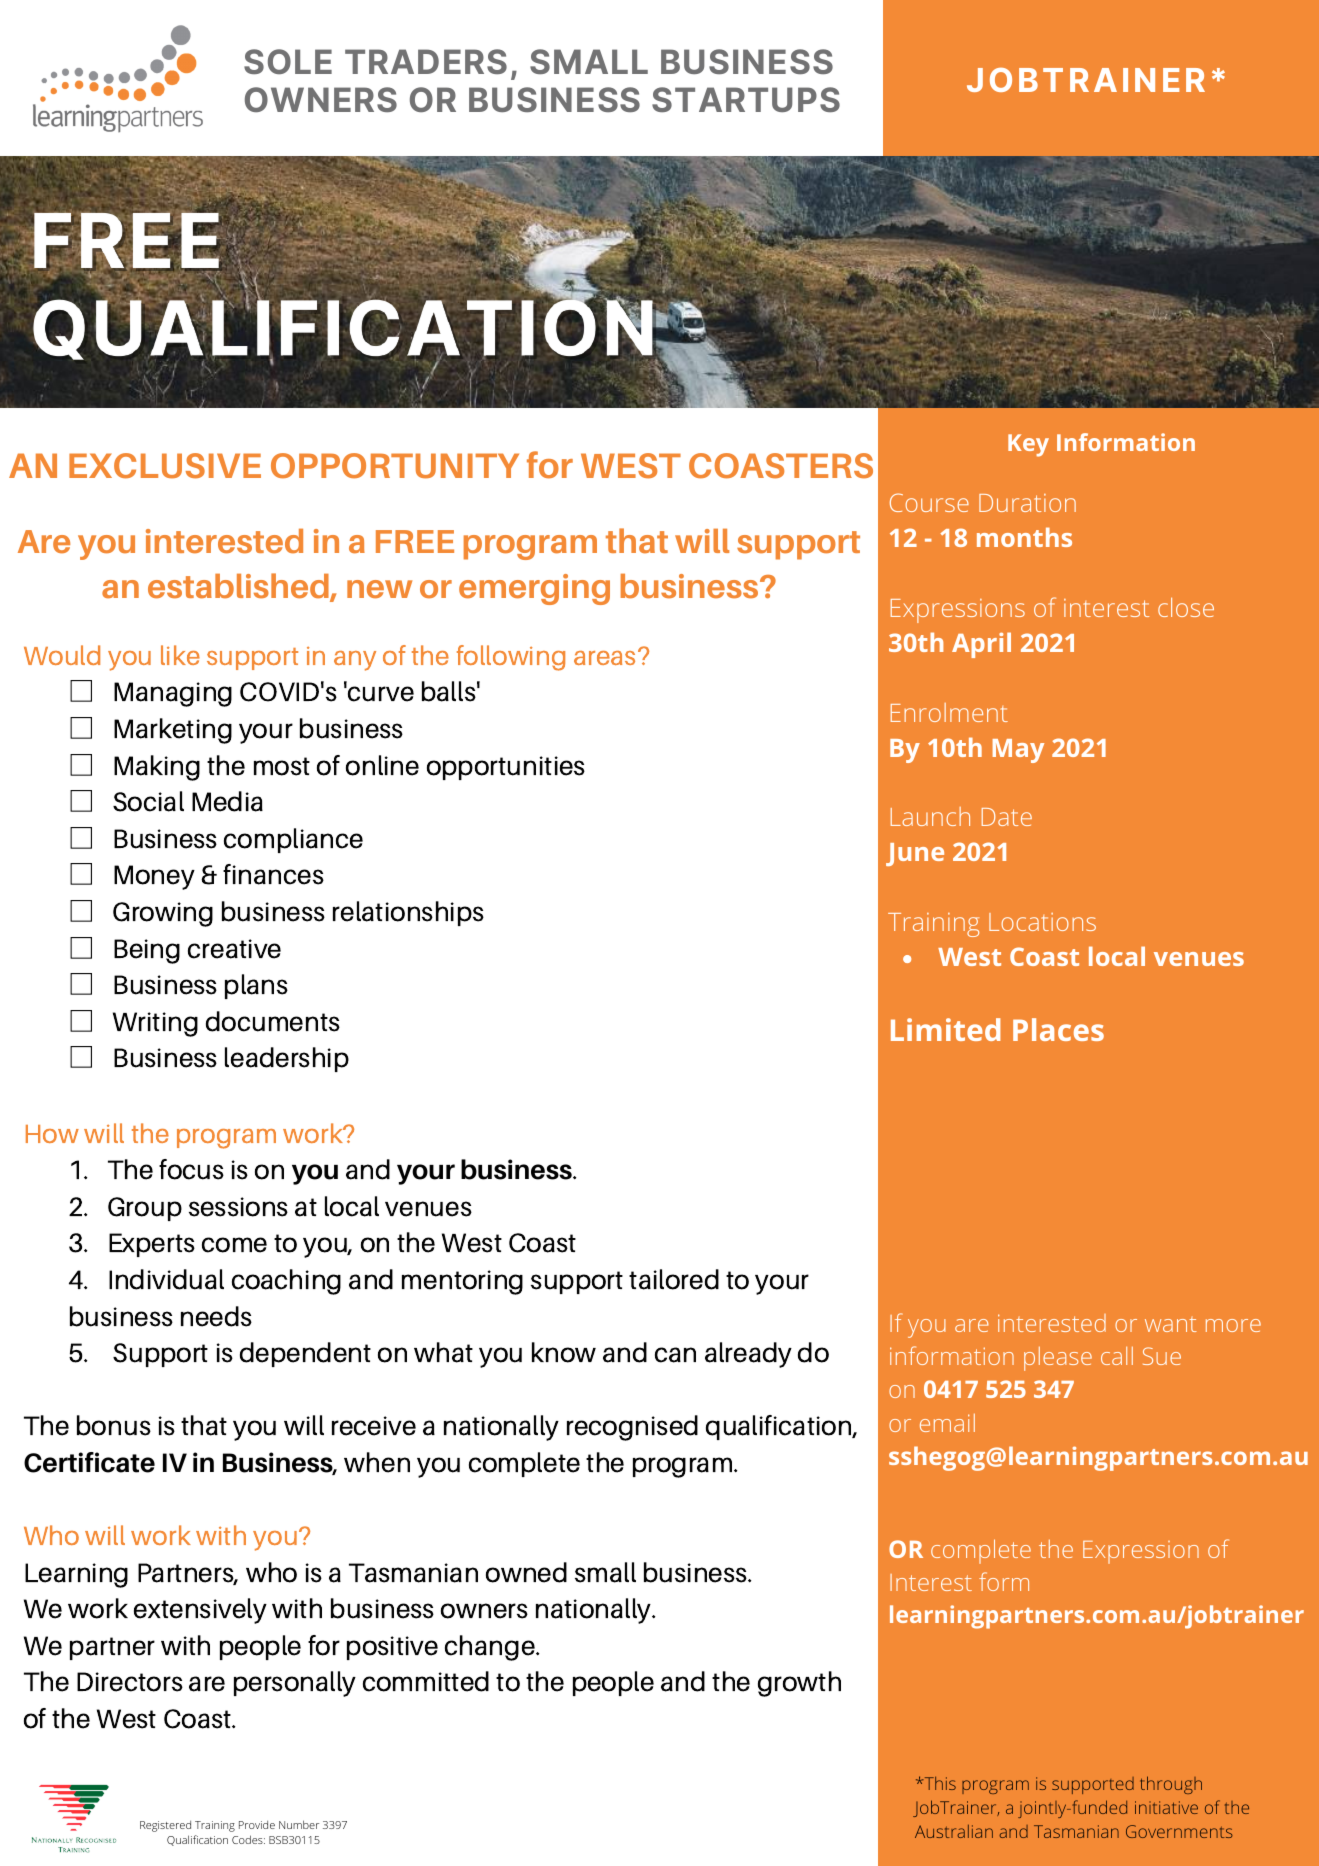 This screenshot has height=1866, width=1319. Describe the element at coordinates (180, 655) in the screenshot. I see `like` at that location.
